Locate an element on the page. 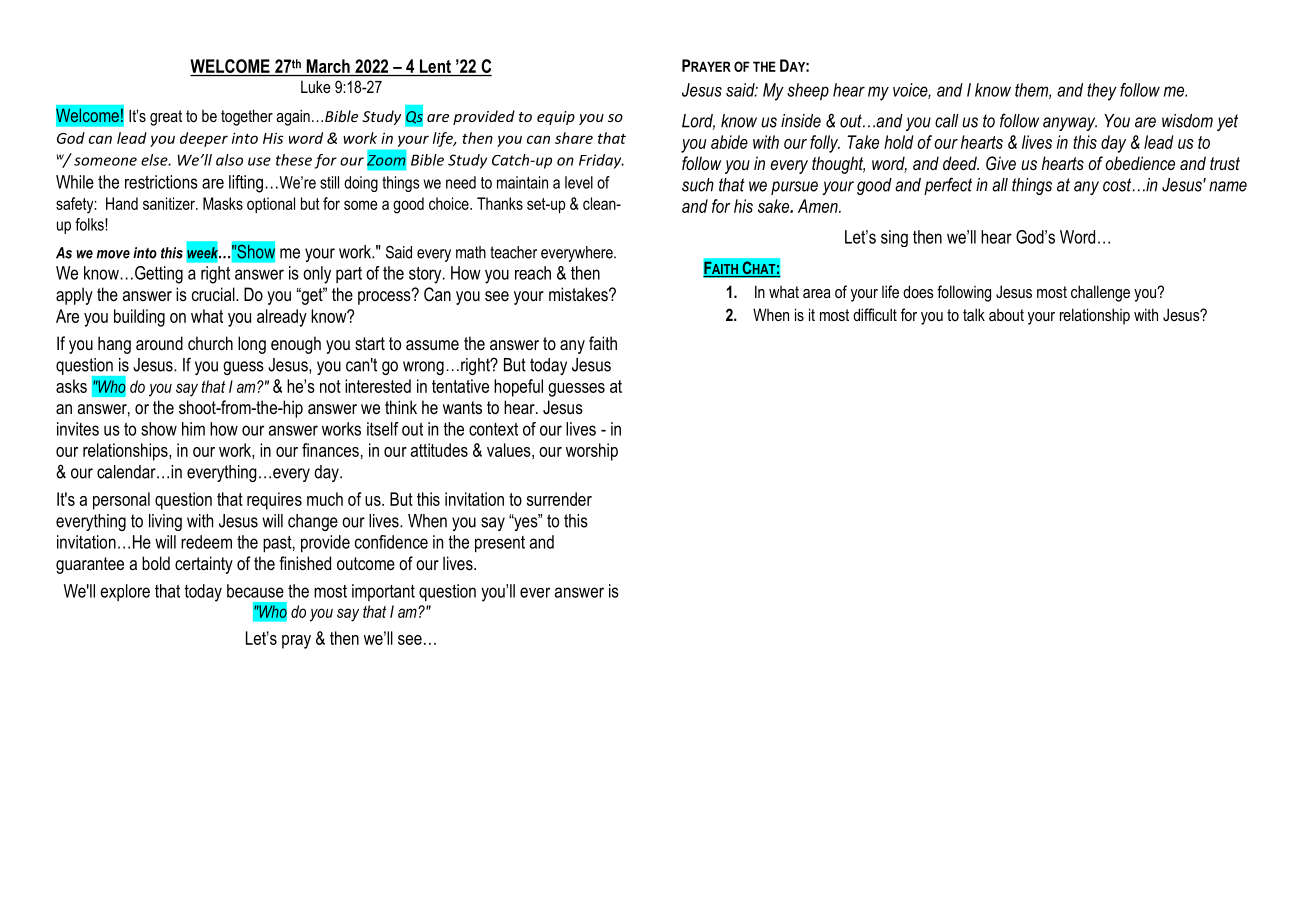 The width and height of the document is (1308, 924). sing is located at coordinates (894, 238).
